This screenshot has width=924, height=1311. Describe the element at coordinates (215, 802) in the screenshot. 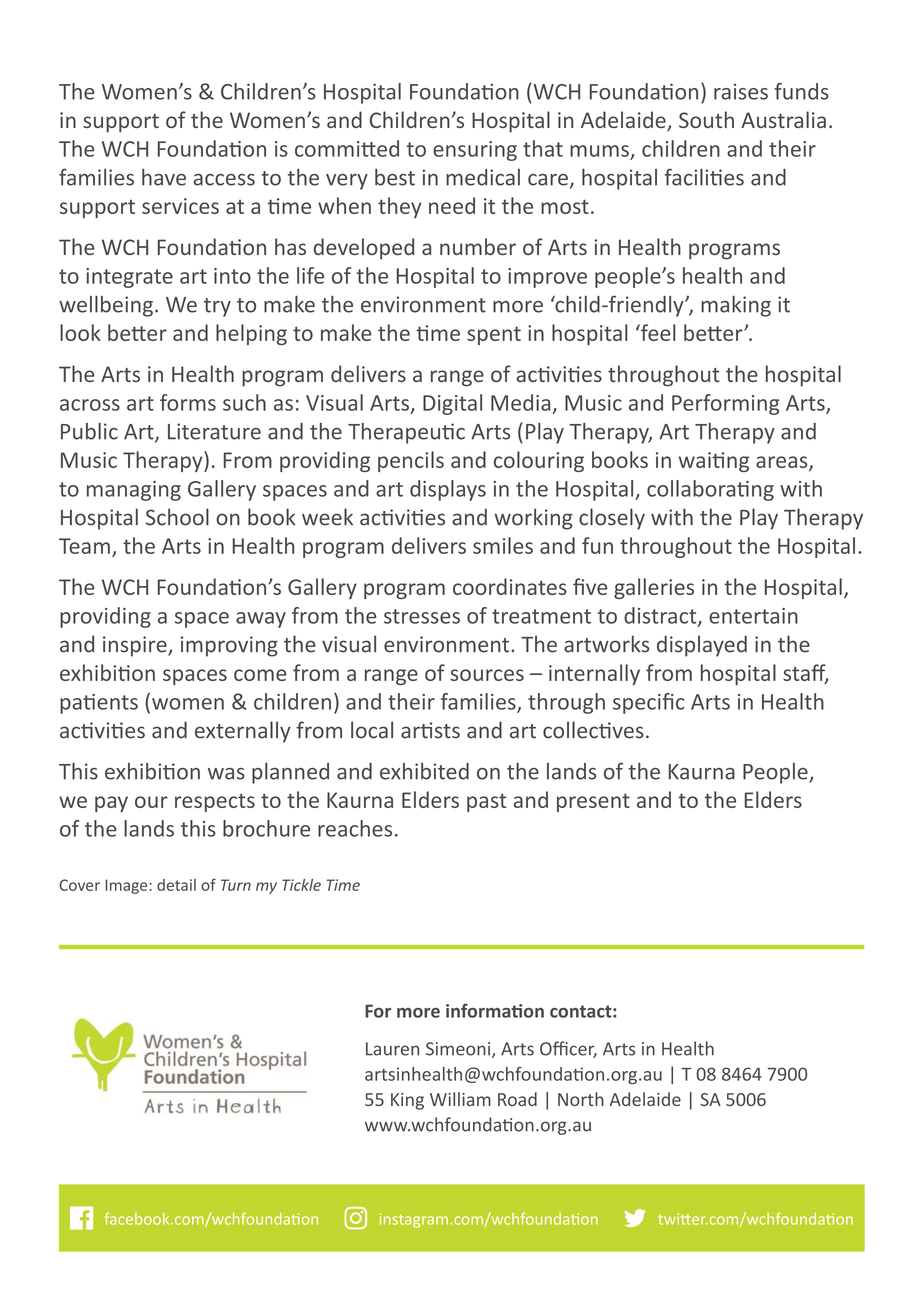

I see `respects` at that location.
